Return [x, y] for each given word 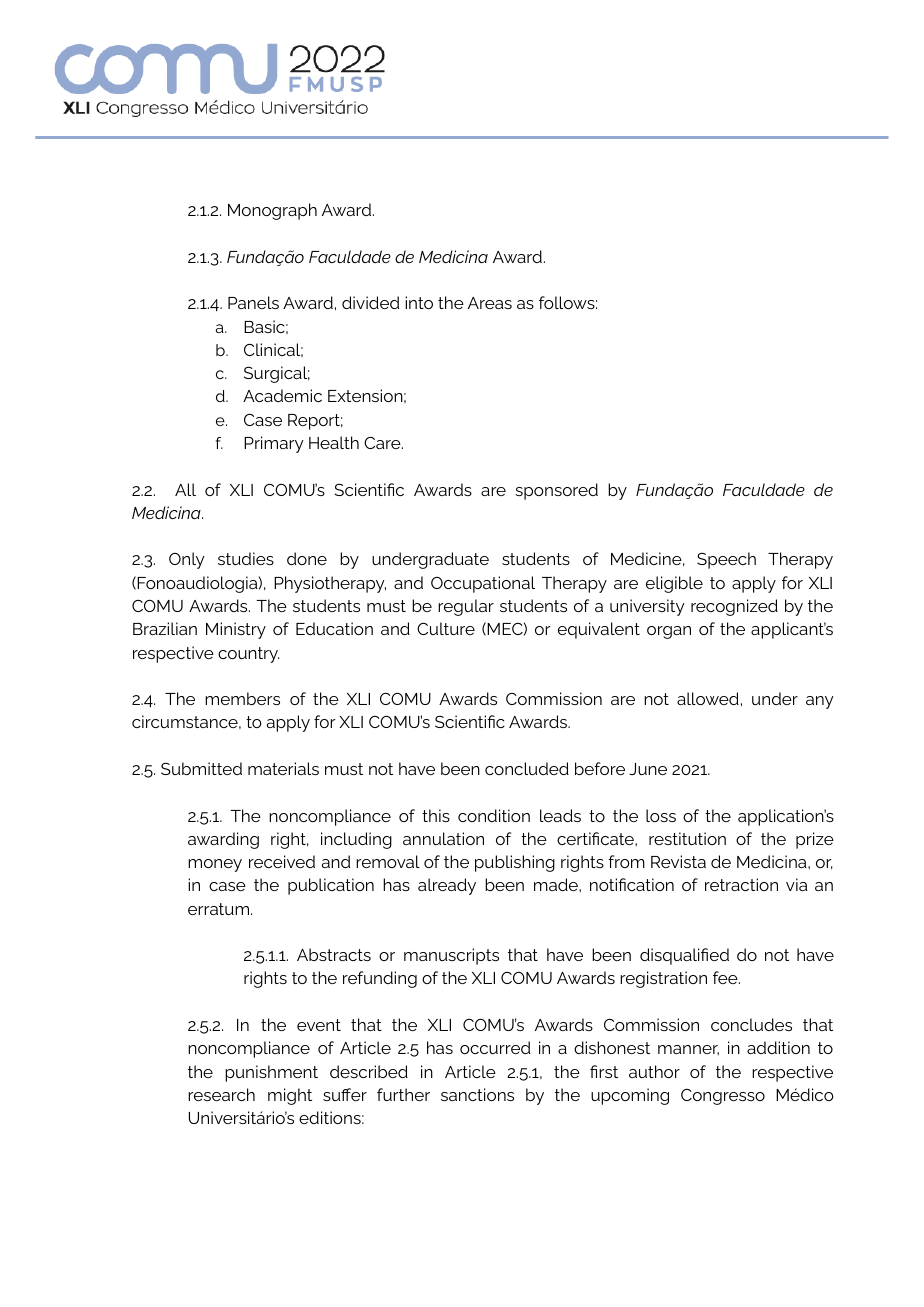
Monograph [272, 211]
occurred [495, 1047]
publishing [515, 863]
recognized [734, 607]
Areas [490, 303]
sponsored [556, 491]
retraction [741, 884]
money [215, 865]
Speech [726, 560]
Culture [446, 628]
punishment [271, 1073]
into [419, 302]
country [248, 655]
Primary [274, 444]
